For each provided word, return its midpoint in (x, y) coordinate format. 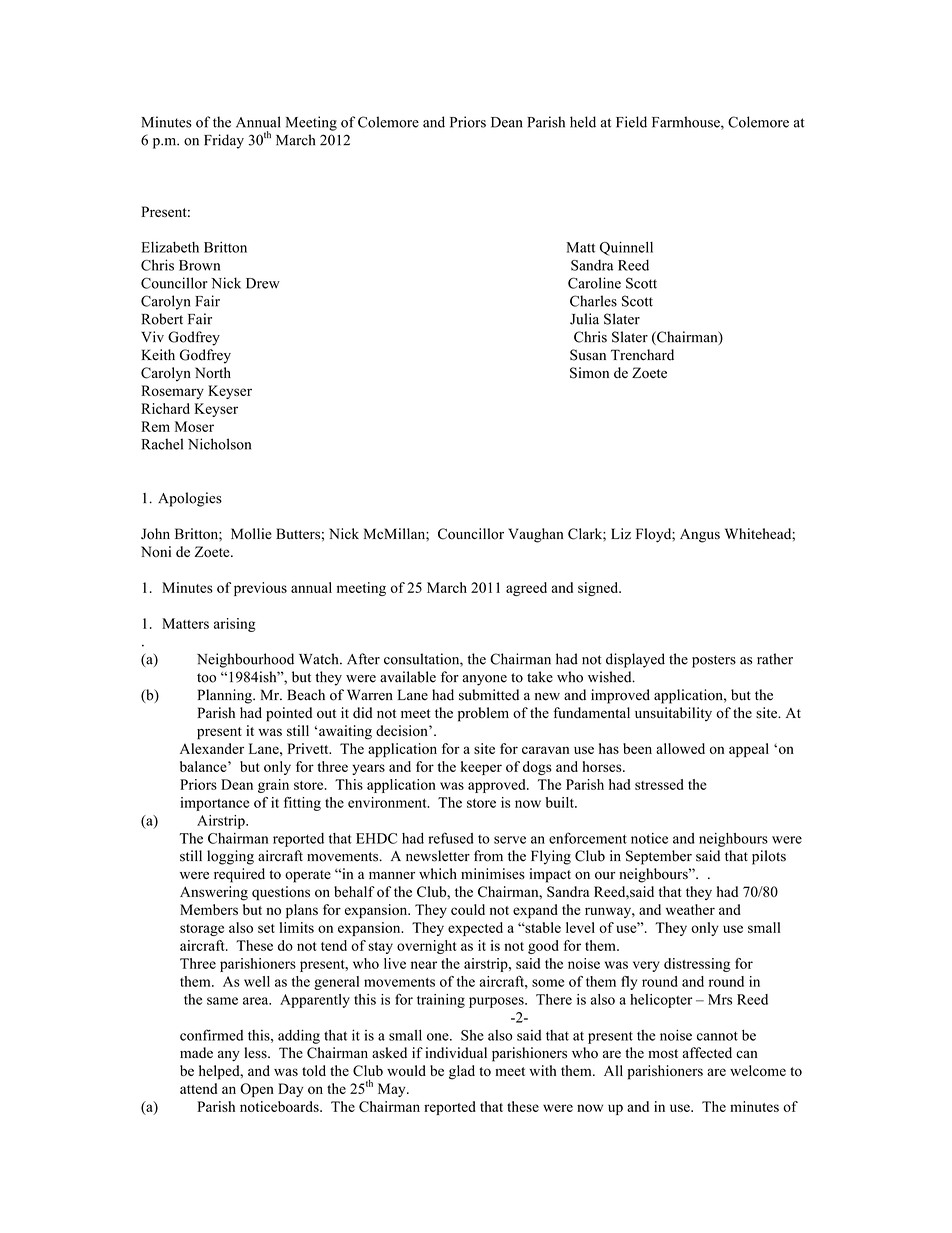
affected (707, 1052)
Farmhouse (687, 123)
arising (235, 625)
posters (714, 661)
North (213, 373)
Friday (224, 141)
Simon (589, 373)
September (659, 857)
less (256, 1053)
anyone (484, 680)
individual (456, 1053)
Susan (588, 355)
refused (451, 838)
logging (230, 857)
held (583, 122)
